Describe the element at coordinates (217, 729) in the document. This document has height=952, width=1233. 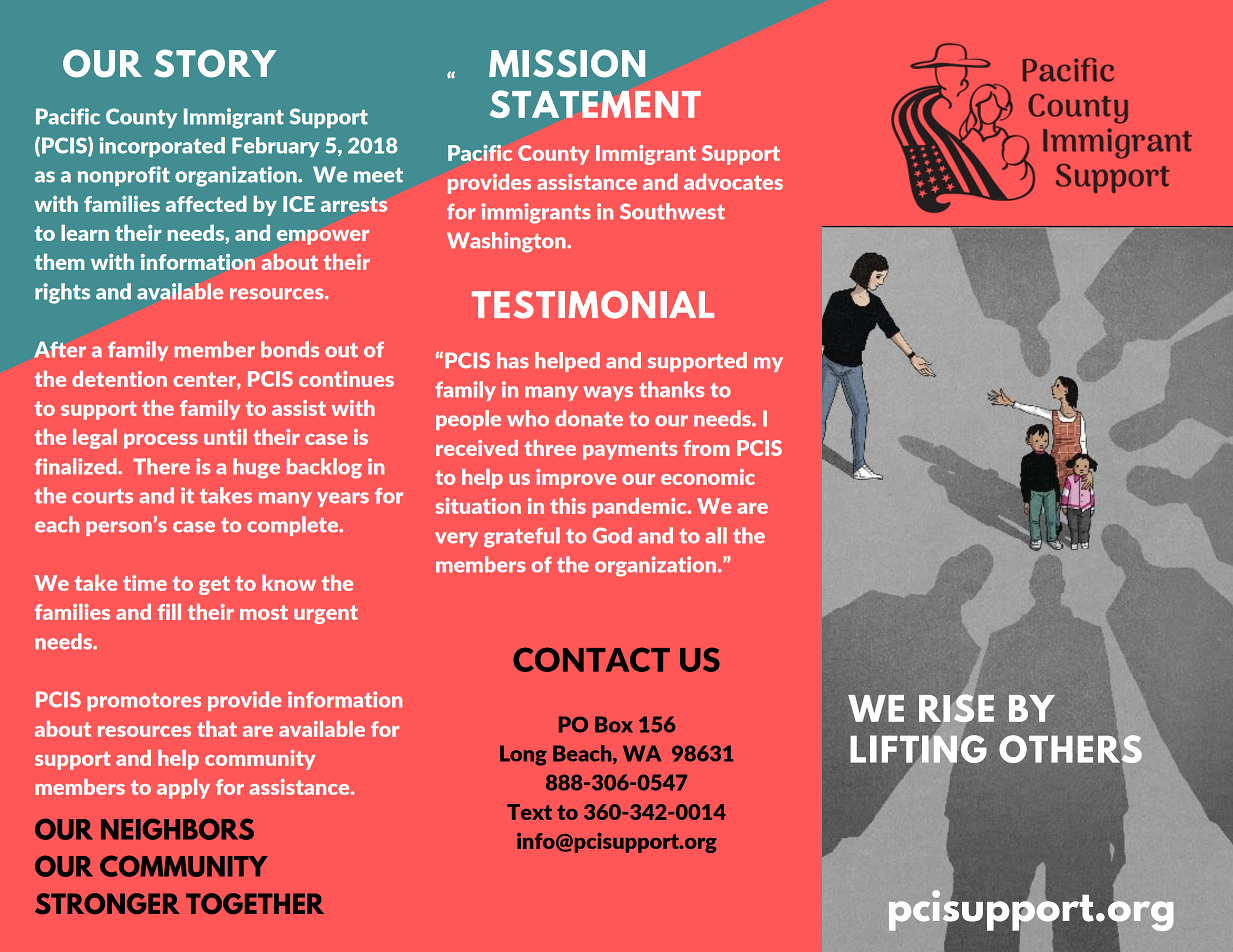
I see `that` at that location.
